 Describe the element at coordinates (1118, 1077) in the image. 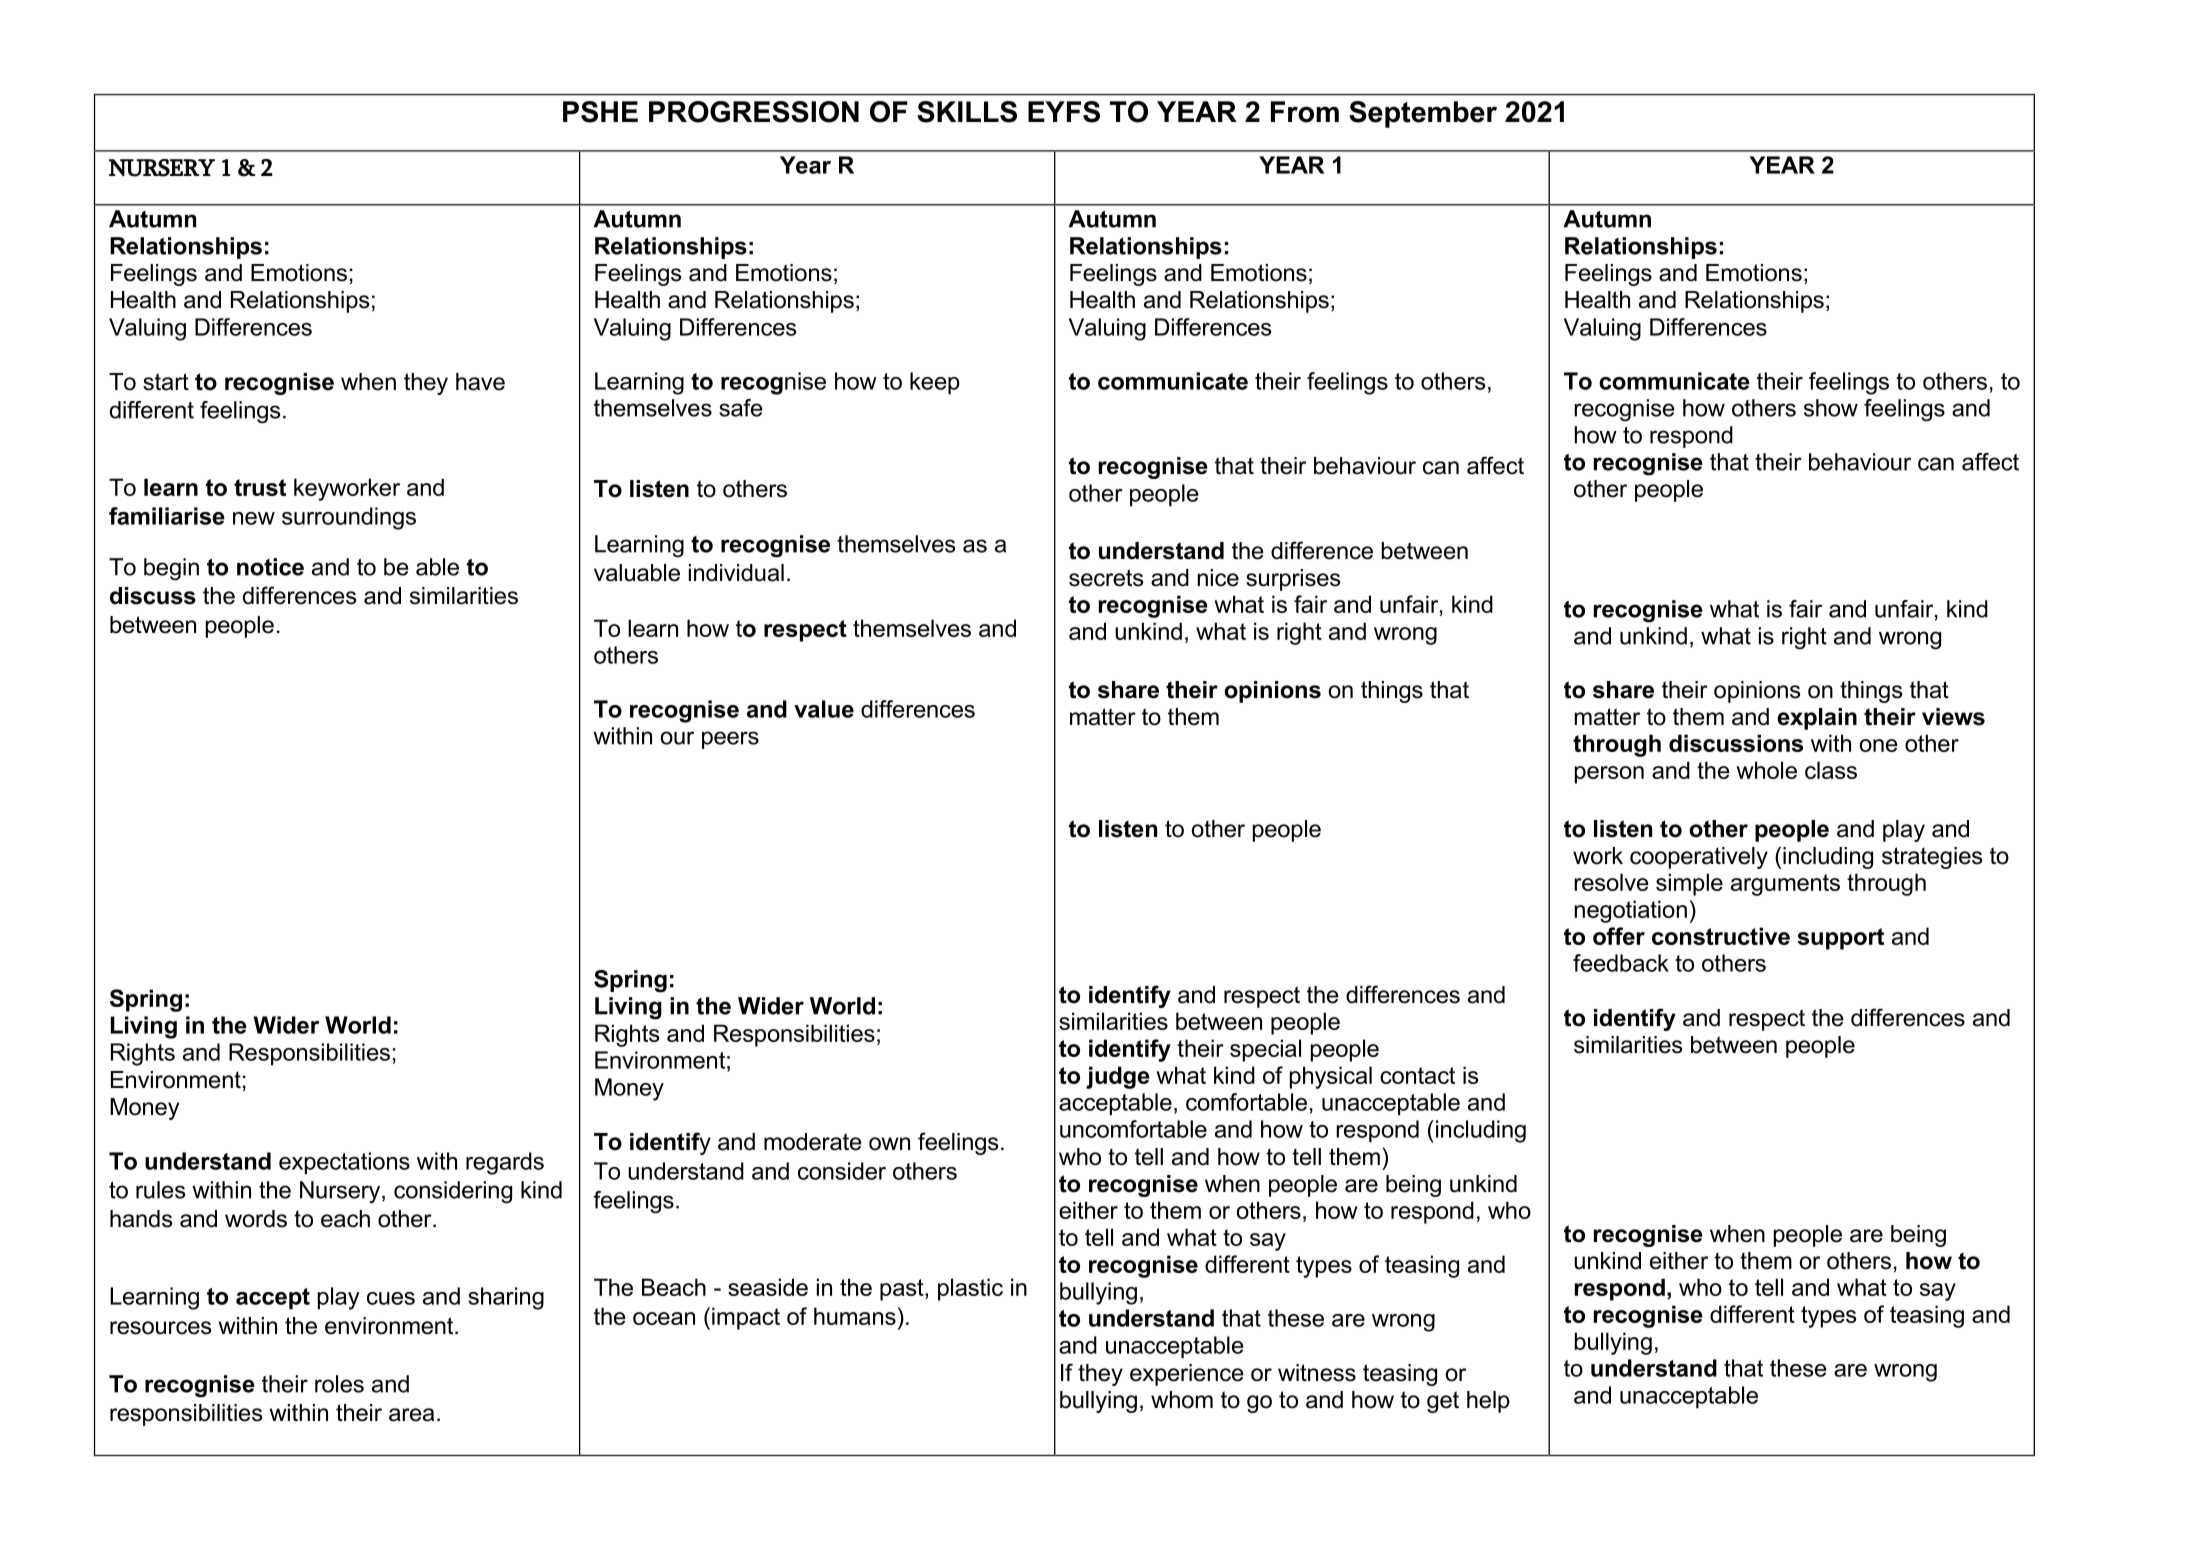

I see `judge` at that location.
